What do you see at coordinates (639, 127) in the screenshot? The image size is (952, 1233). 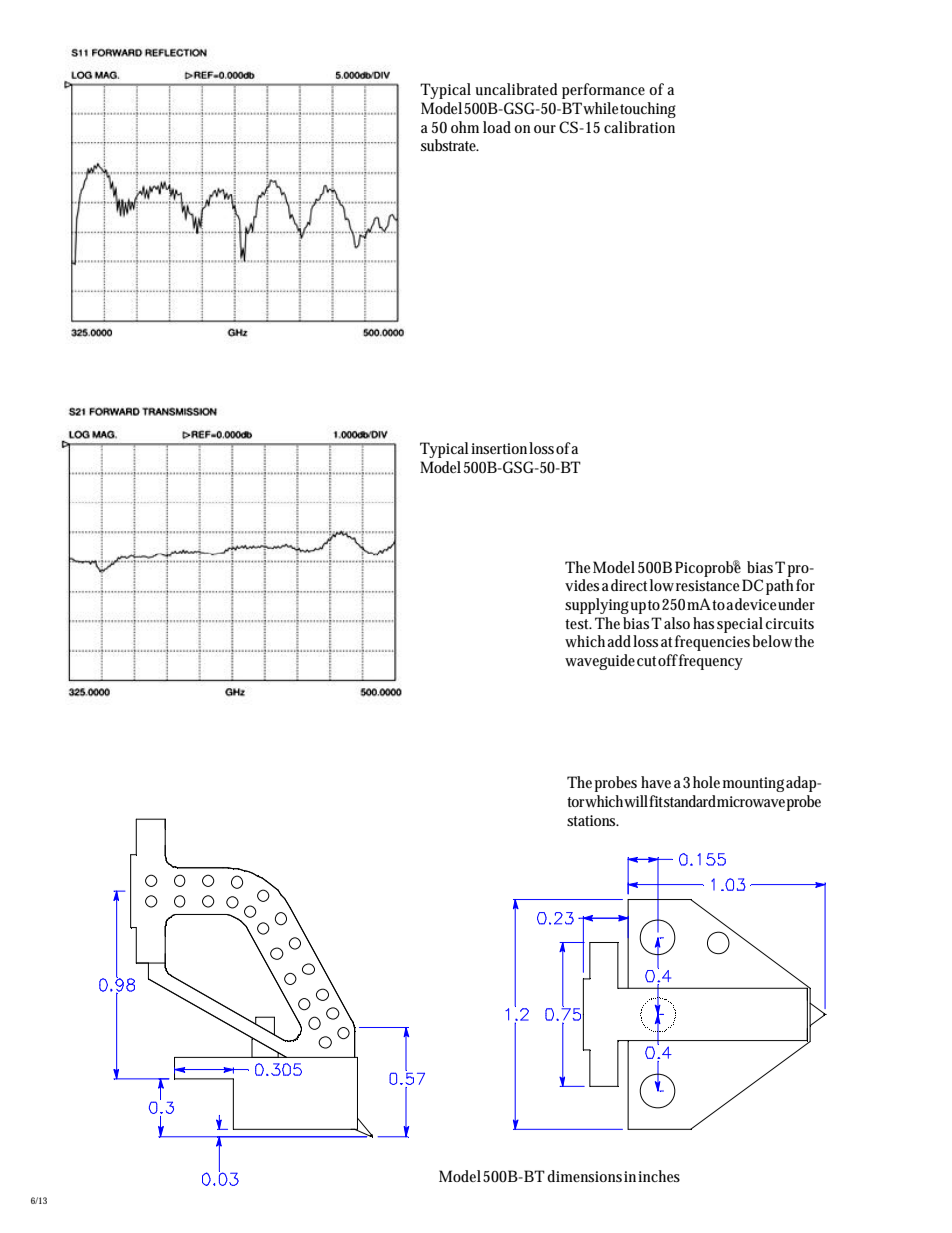 I see `calibration` at bounding box center [639, 127].
